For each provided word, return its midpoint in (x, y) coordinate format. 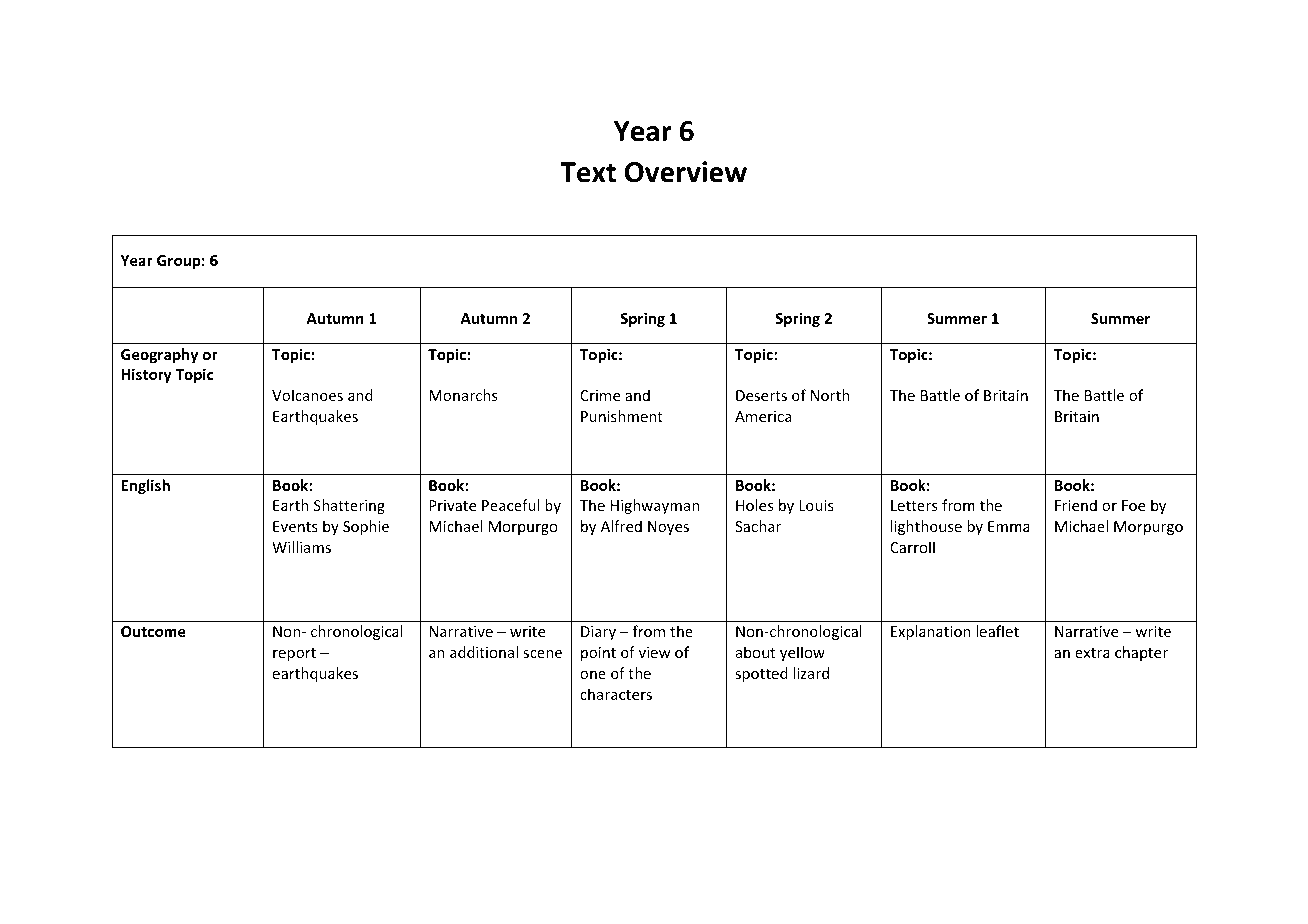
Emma (1009, 526)
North (830, 395)
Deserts (761, 395)
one (593, 675)
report (294, 654)
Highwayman (655, 506)
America (763, 416)
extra (1092, 653)
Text (588, 172)
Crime (600, 395)
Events (295, 526)
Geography (159, 355)
